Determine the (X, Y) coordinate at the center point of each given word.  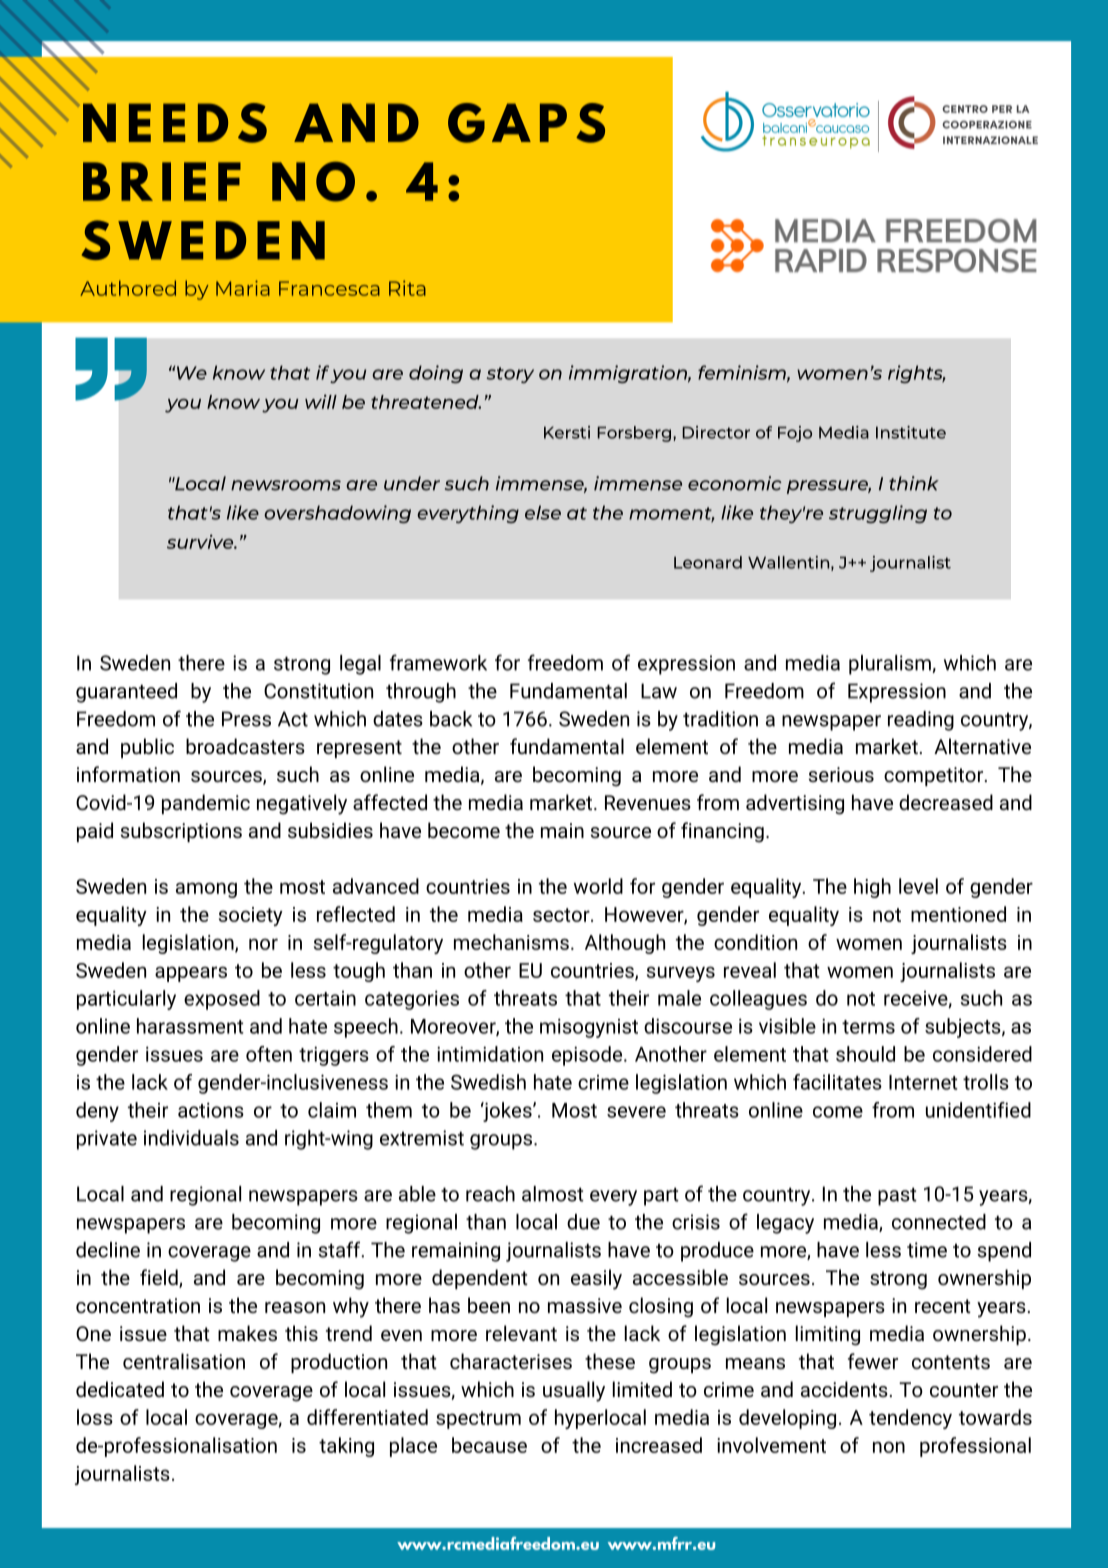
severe (636, 1112)
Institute (911, 432)
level (918, 886)
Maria (243, 288)
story (510, 375)
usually (574, 1391)
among (206, 890)
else (543, 512)
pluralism (891, 665)
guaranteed (126, 693)
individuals (191, 1138)
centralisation (184, 1361)
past (897, 1197)
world (598, 886)
